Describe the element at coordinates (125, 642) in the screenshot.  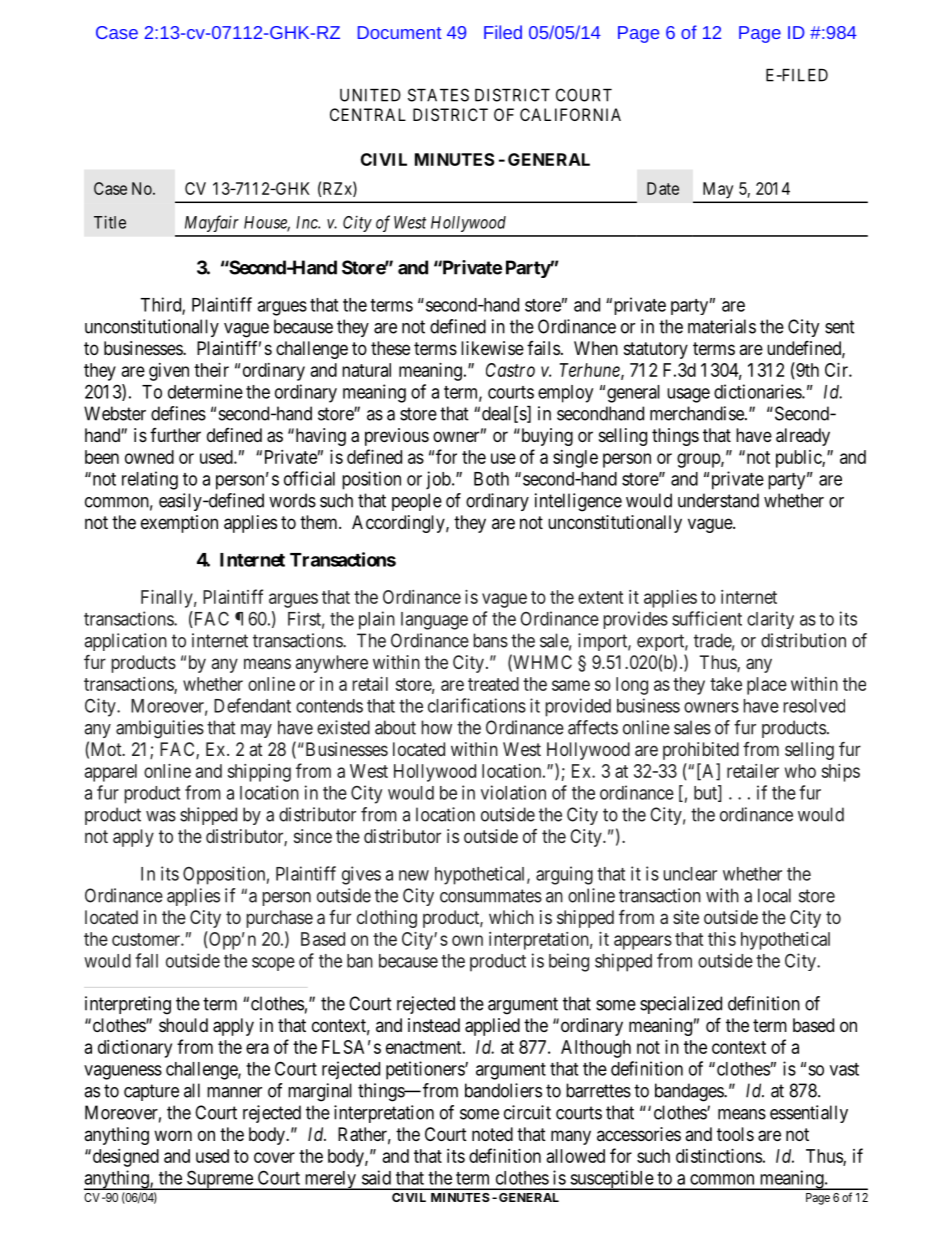
I see `application` at that location.
